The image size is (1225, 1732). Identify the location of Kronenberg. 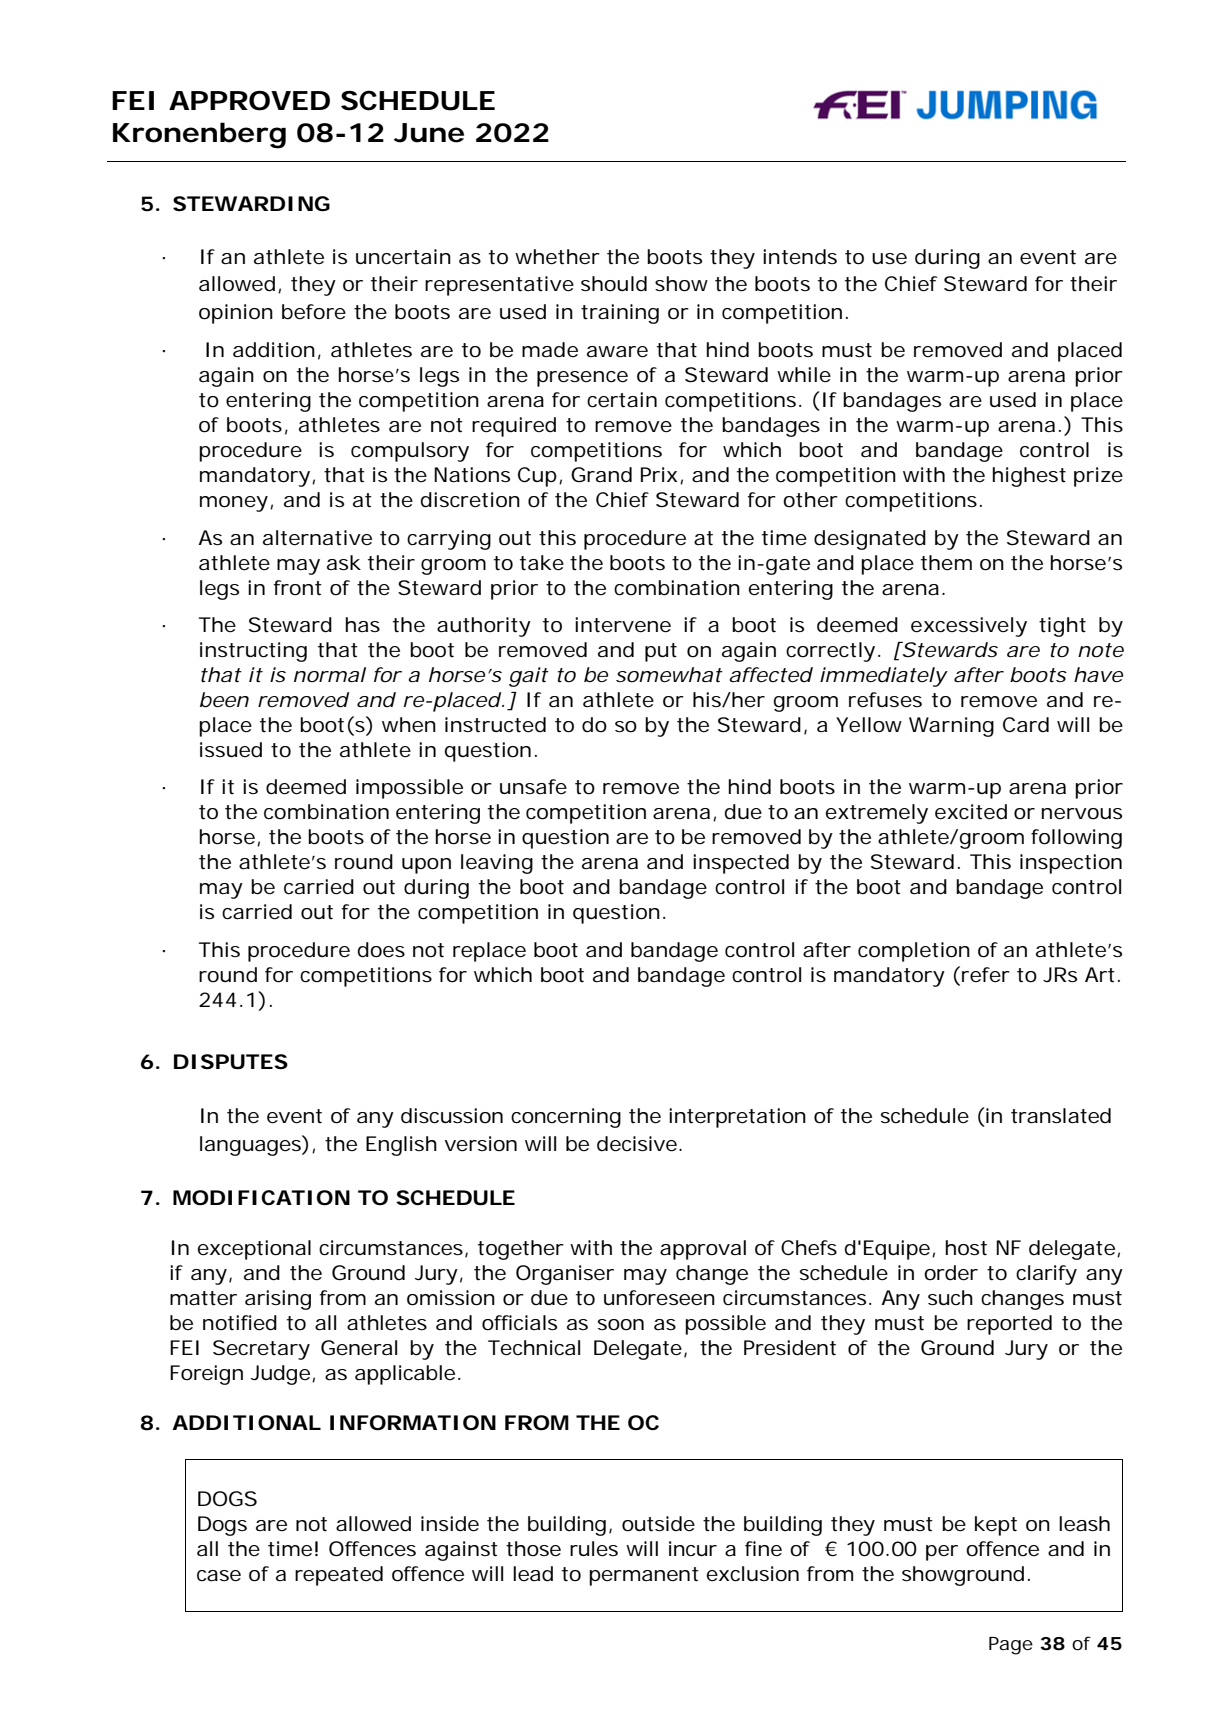
(199, 135).
